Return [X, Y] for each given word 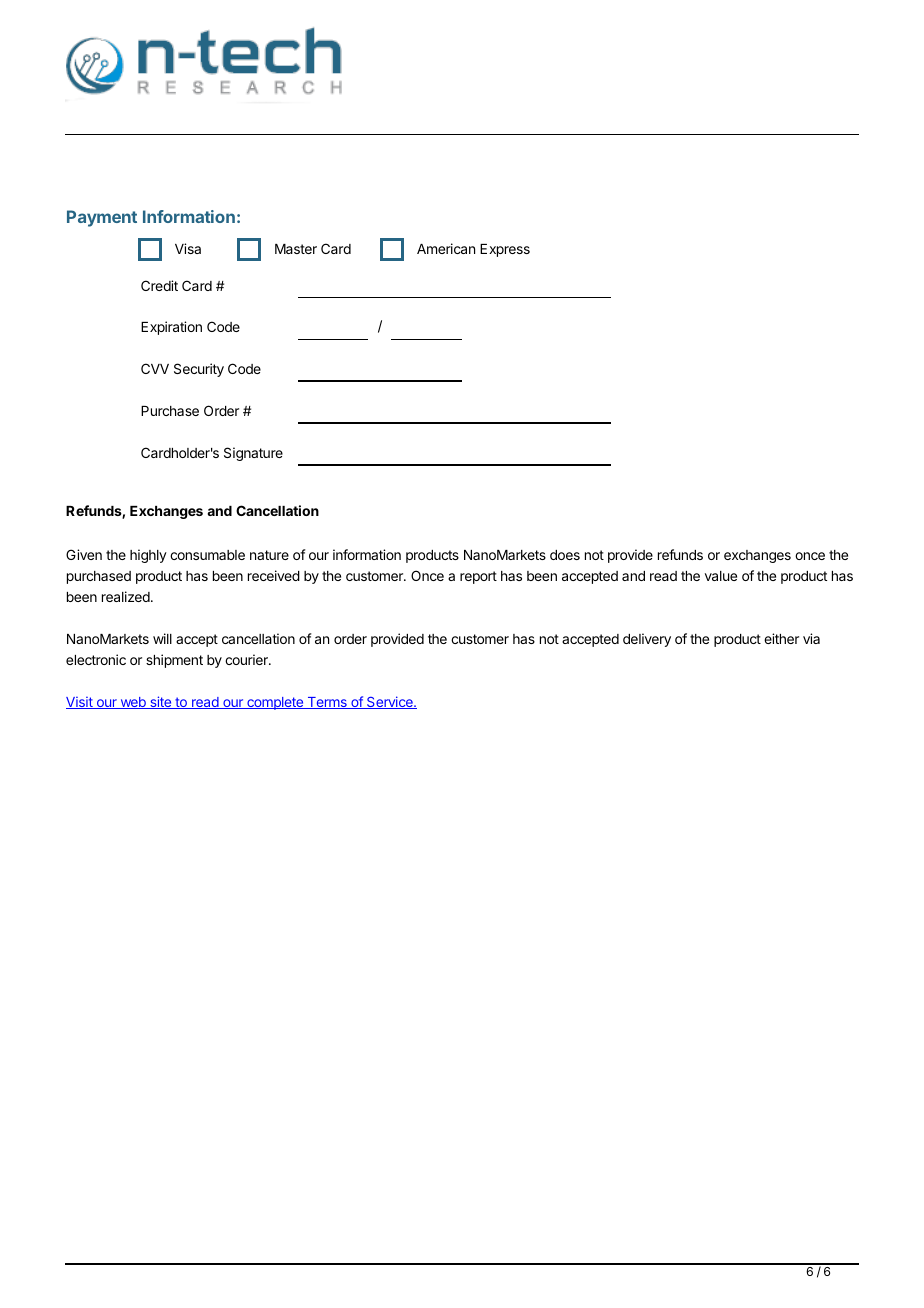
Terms [327, 703]
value [721, 576]
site [160, 702]
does [565, 555]
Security [199, 370]
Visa [188, 248]
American [446, 248]
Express [505, 250]
